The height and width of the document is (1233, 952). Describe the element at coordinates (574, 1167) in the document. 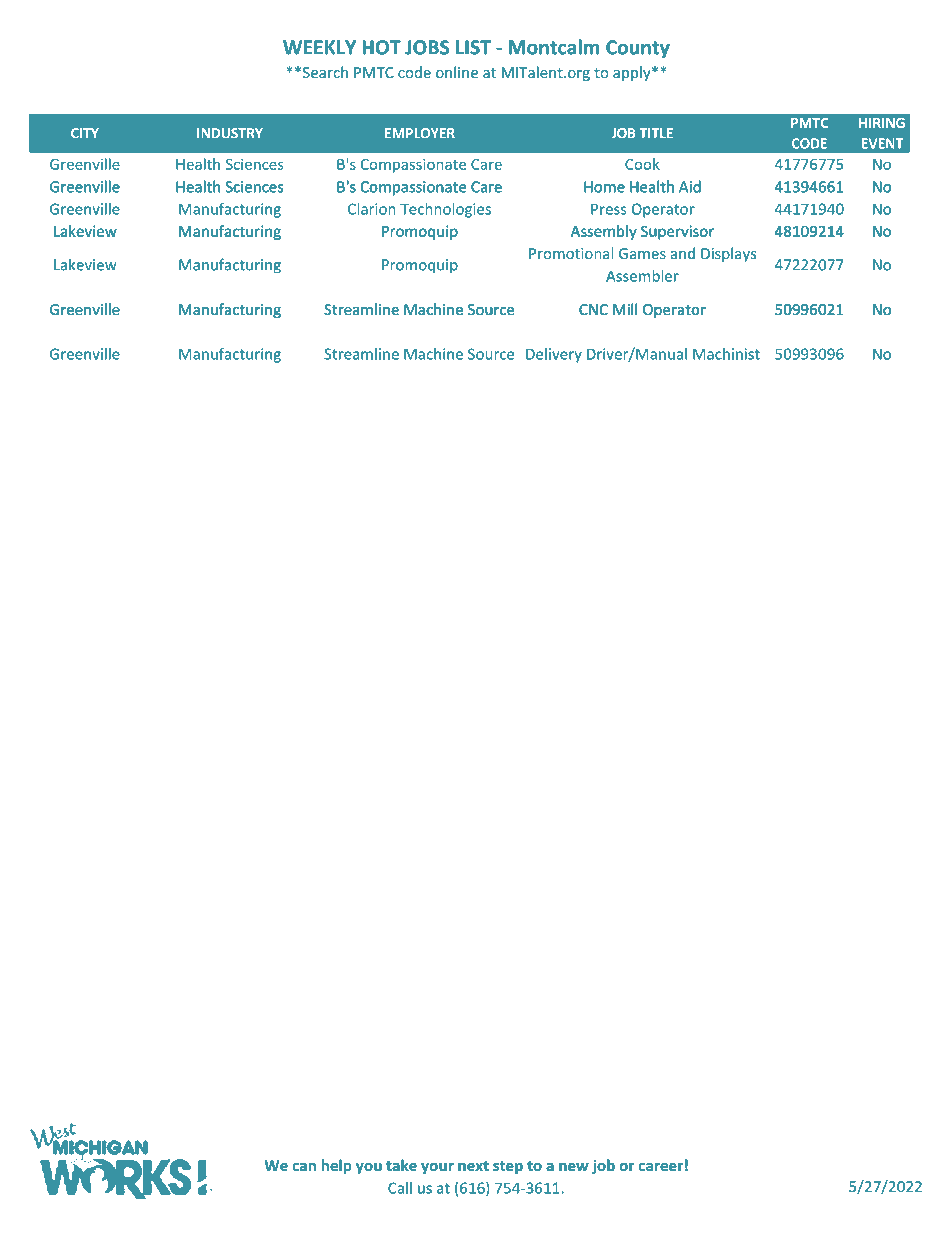

I see `new` at that location.
